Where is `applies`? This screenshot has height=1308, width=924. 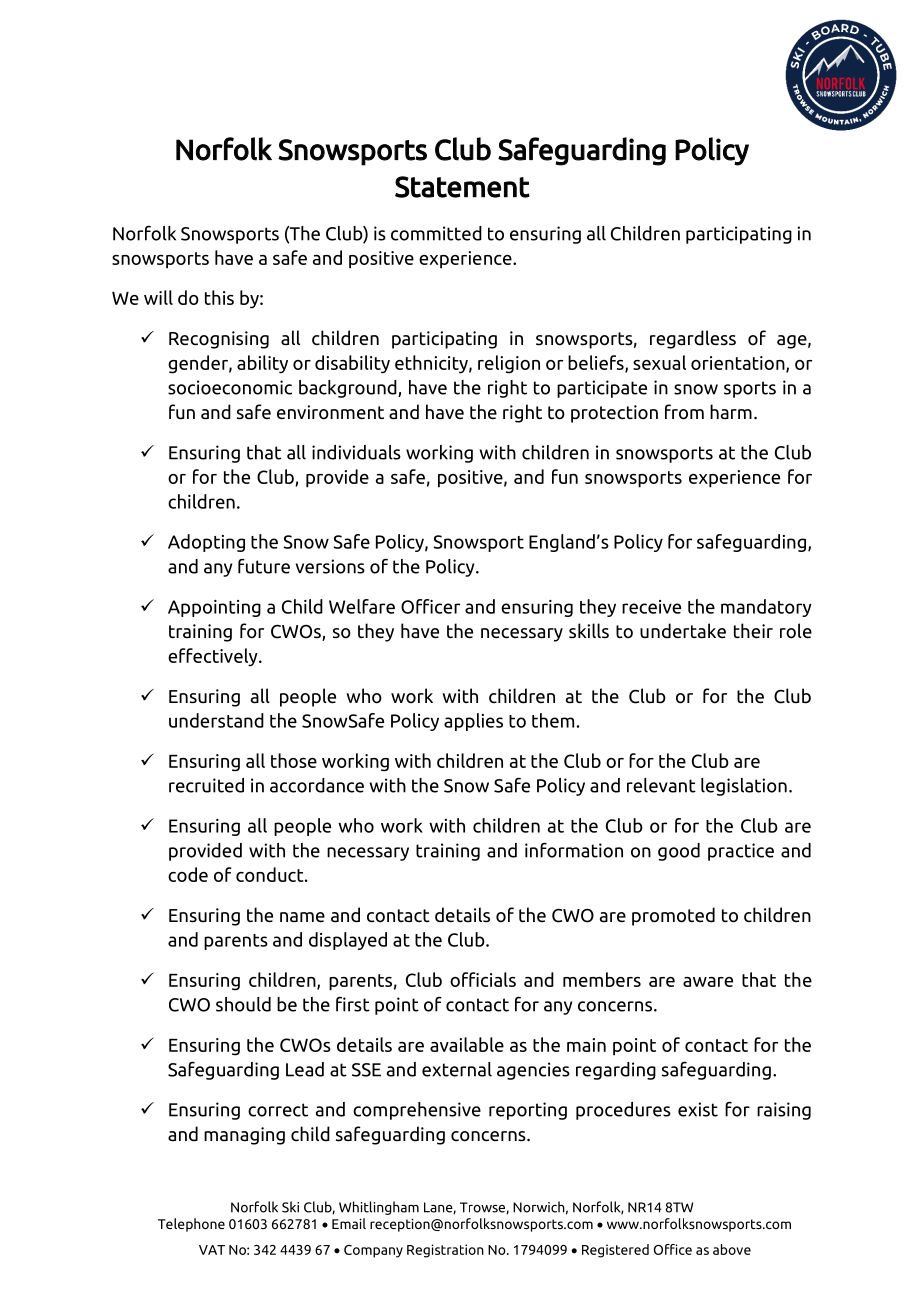
applies is located at coordinates (473, 722).
